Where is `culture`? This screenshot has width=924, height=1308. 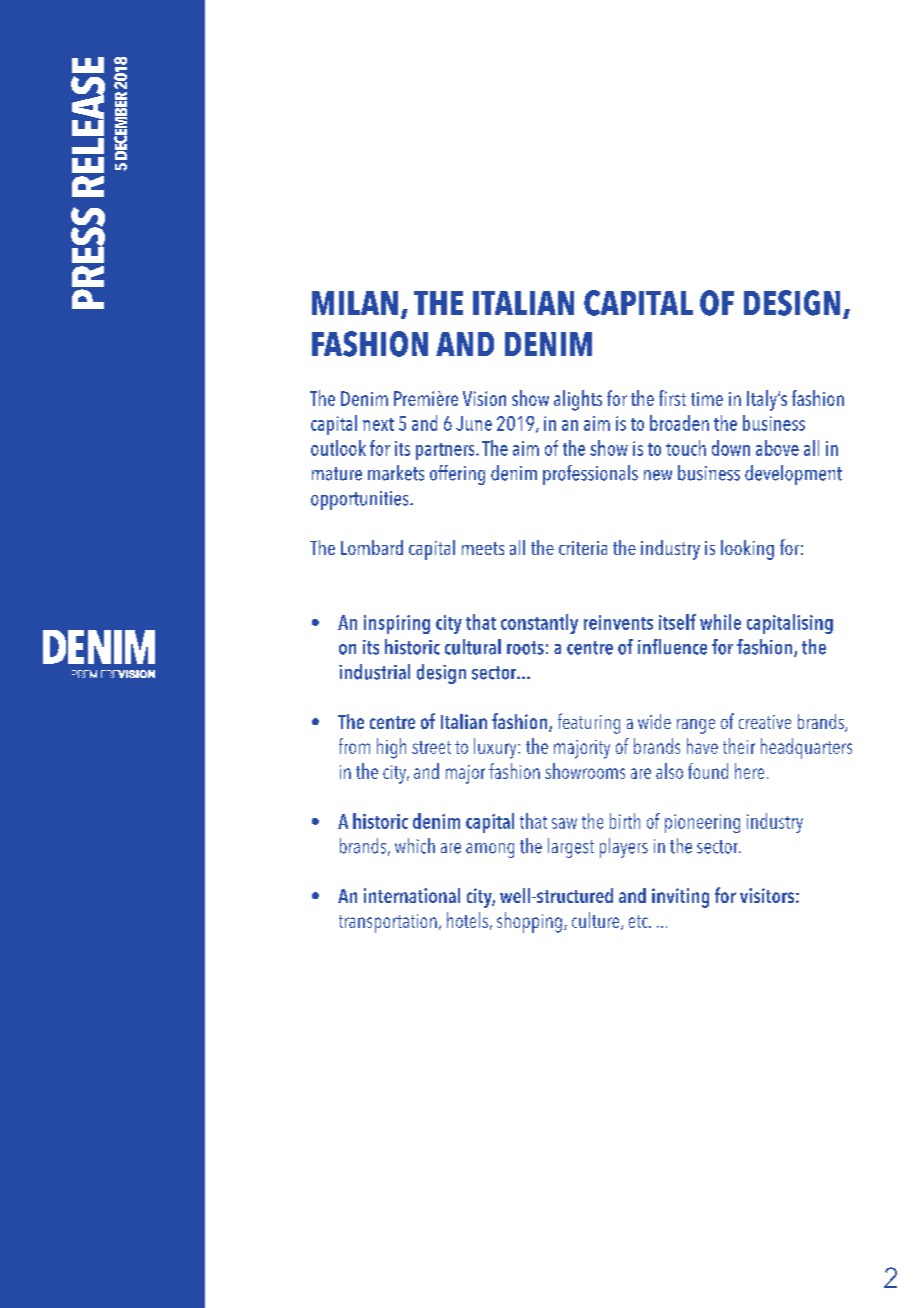 culture is located at coordinates (597, 921).
